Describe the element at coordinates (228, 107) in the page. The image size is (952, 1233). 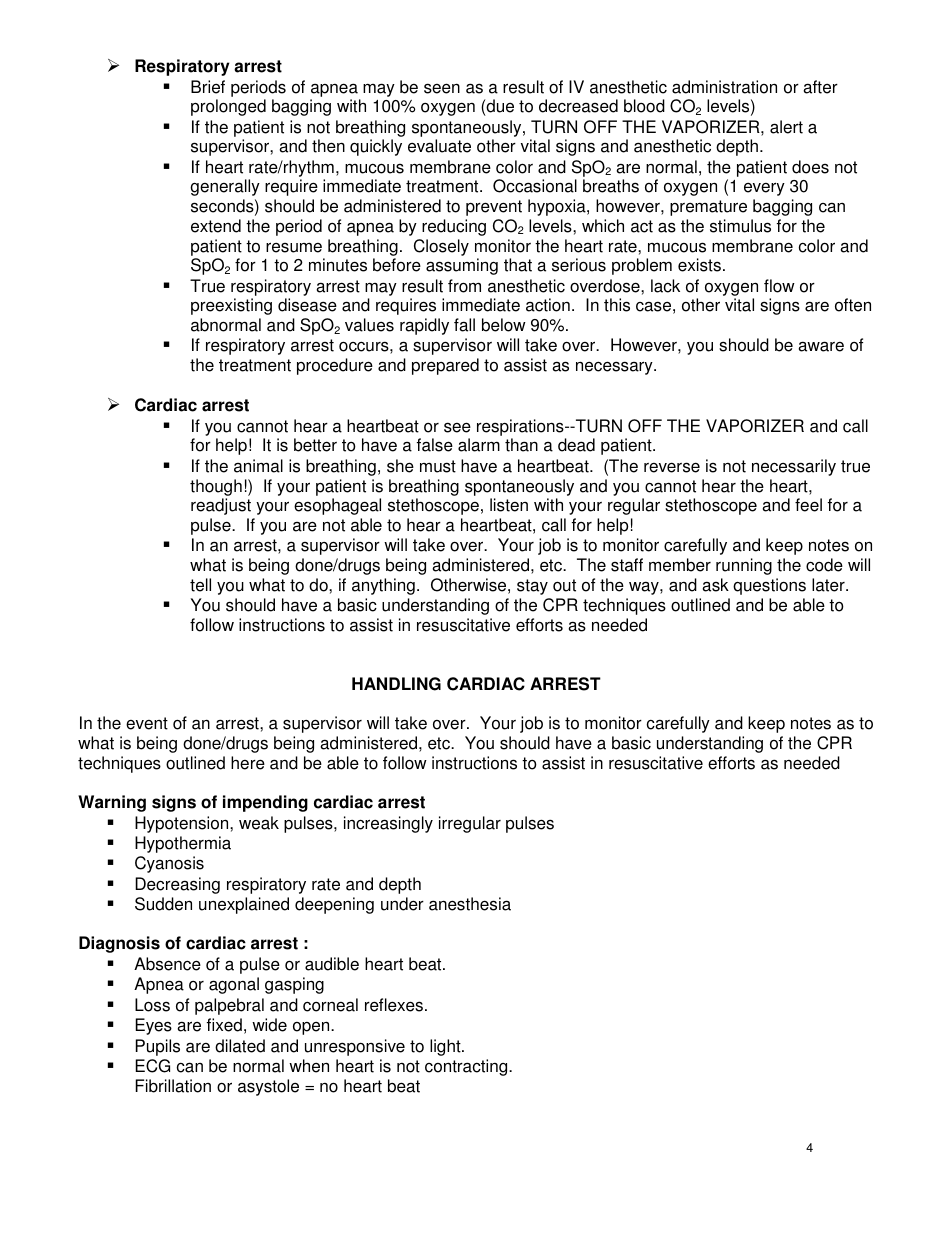
I see `prolonged` at that location.
